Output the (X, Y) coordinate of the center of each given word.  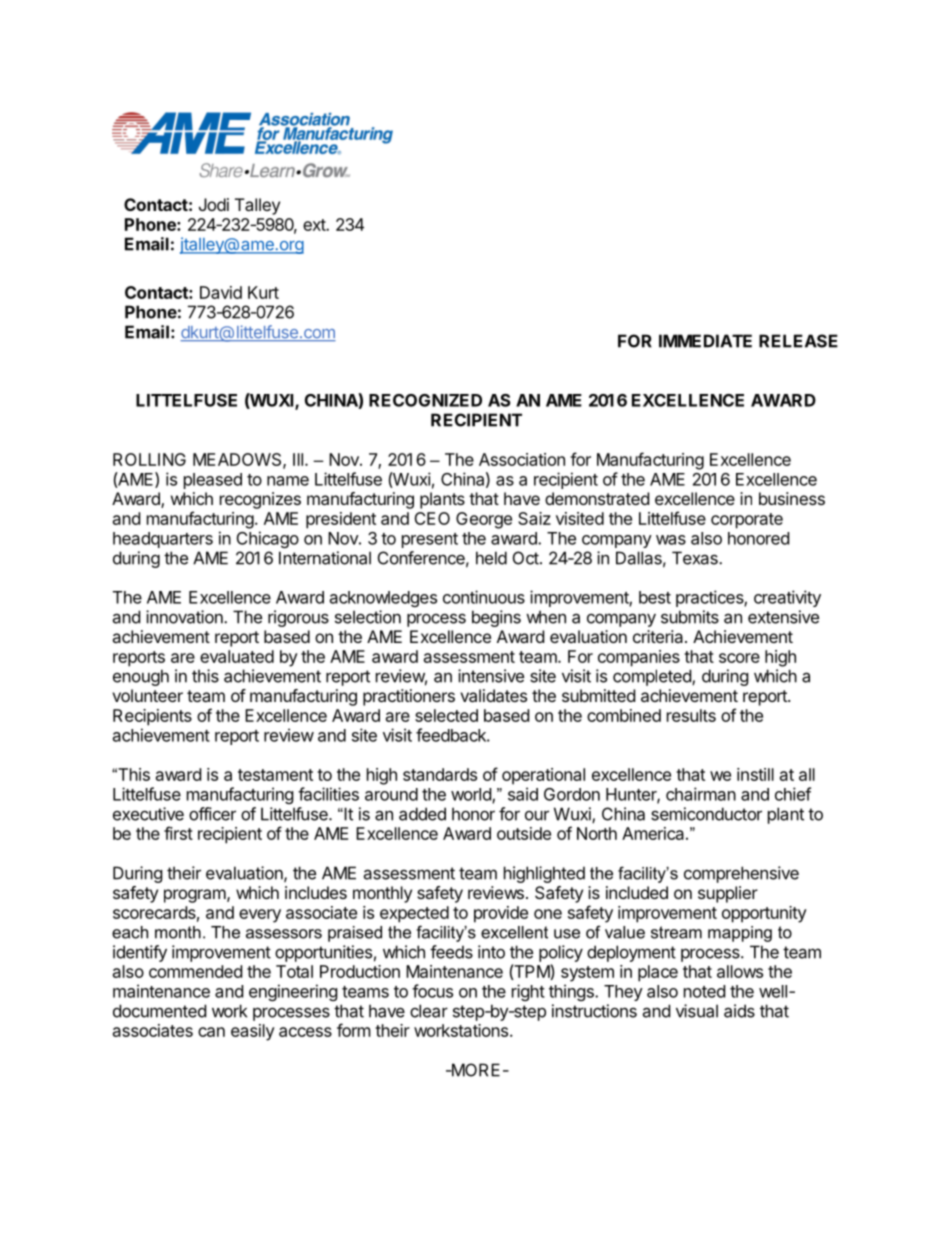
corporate (747, 521)
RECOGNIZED (425, 400)
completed (653, 677)
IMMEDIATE (705, 341)
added (422, 814)
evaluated (237, 656)
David (221, 292)
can (211, 1032)
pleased (213, 481)
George (484, 520)
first (178, 833)
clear (429, 1011)
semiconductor (706, 814)
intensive (491, 676)
